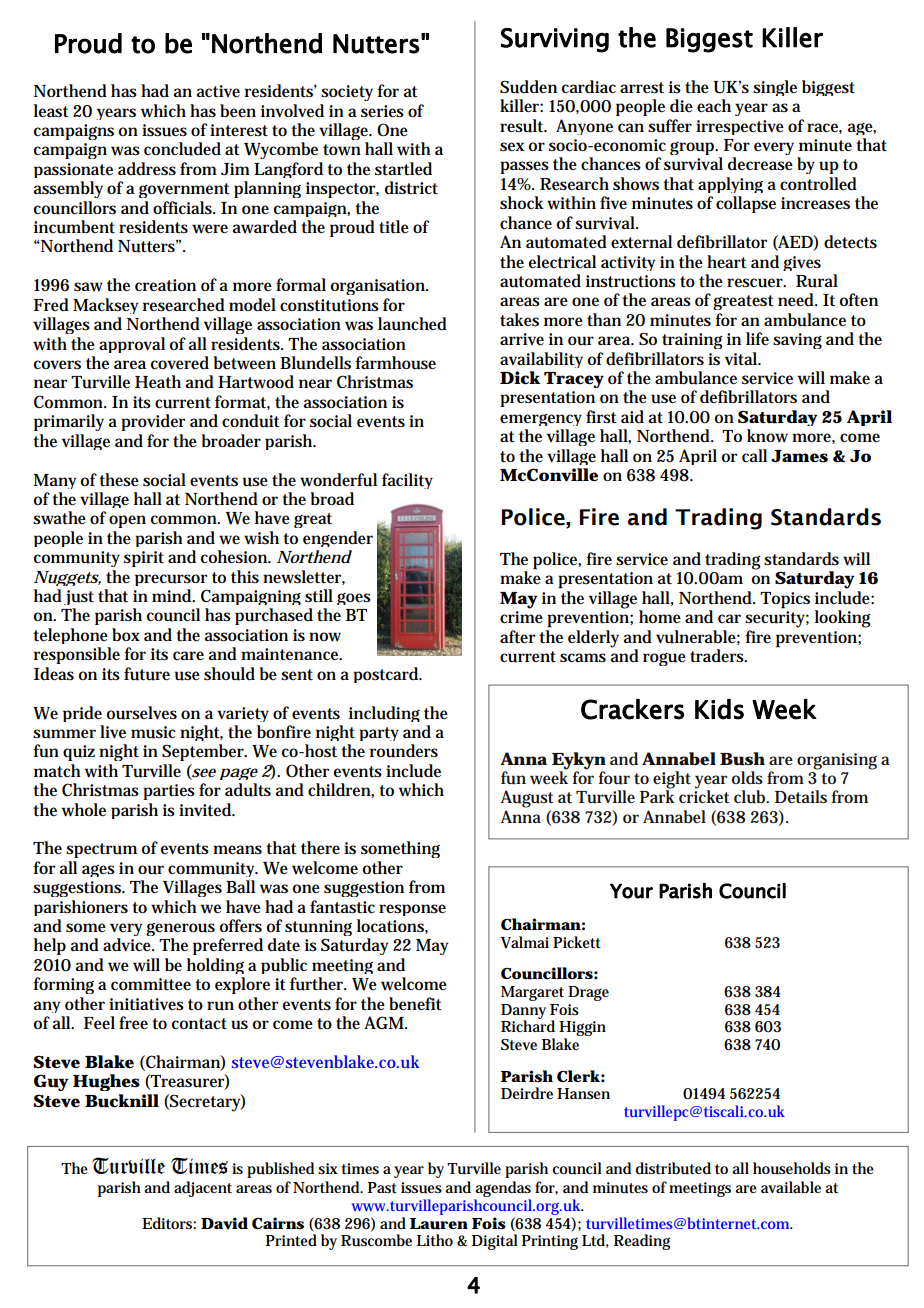 This screenshot has width=924, height=1308. Describe the element at coordinates (412, 910) in the screenshot. I see `response` at that location.
